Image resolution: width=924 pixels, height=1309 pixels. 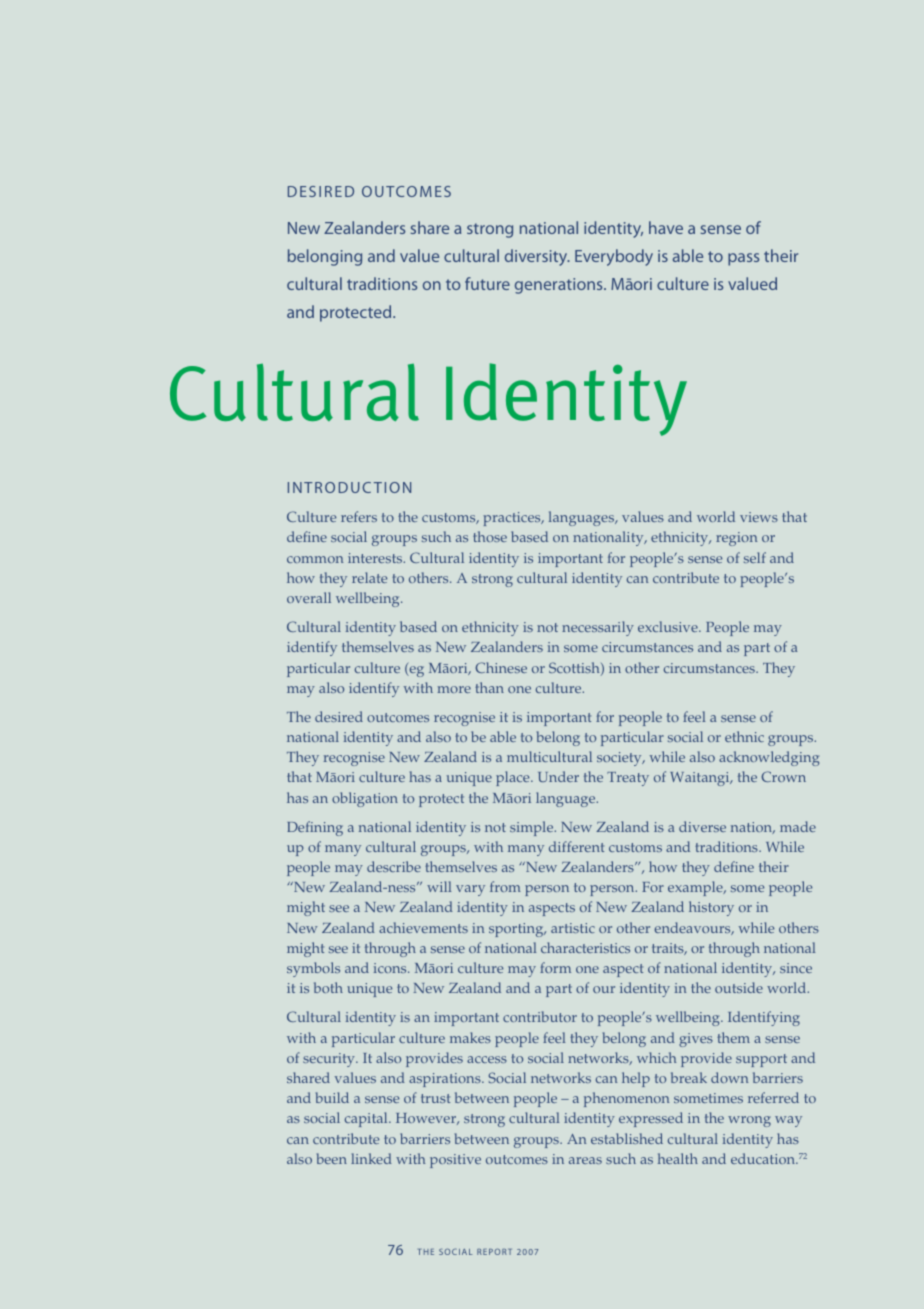 I want to click on health, so click(x=678, y=1158).
